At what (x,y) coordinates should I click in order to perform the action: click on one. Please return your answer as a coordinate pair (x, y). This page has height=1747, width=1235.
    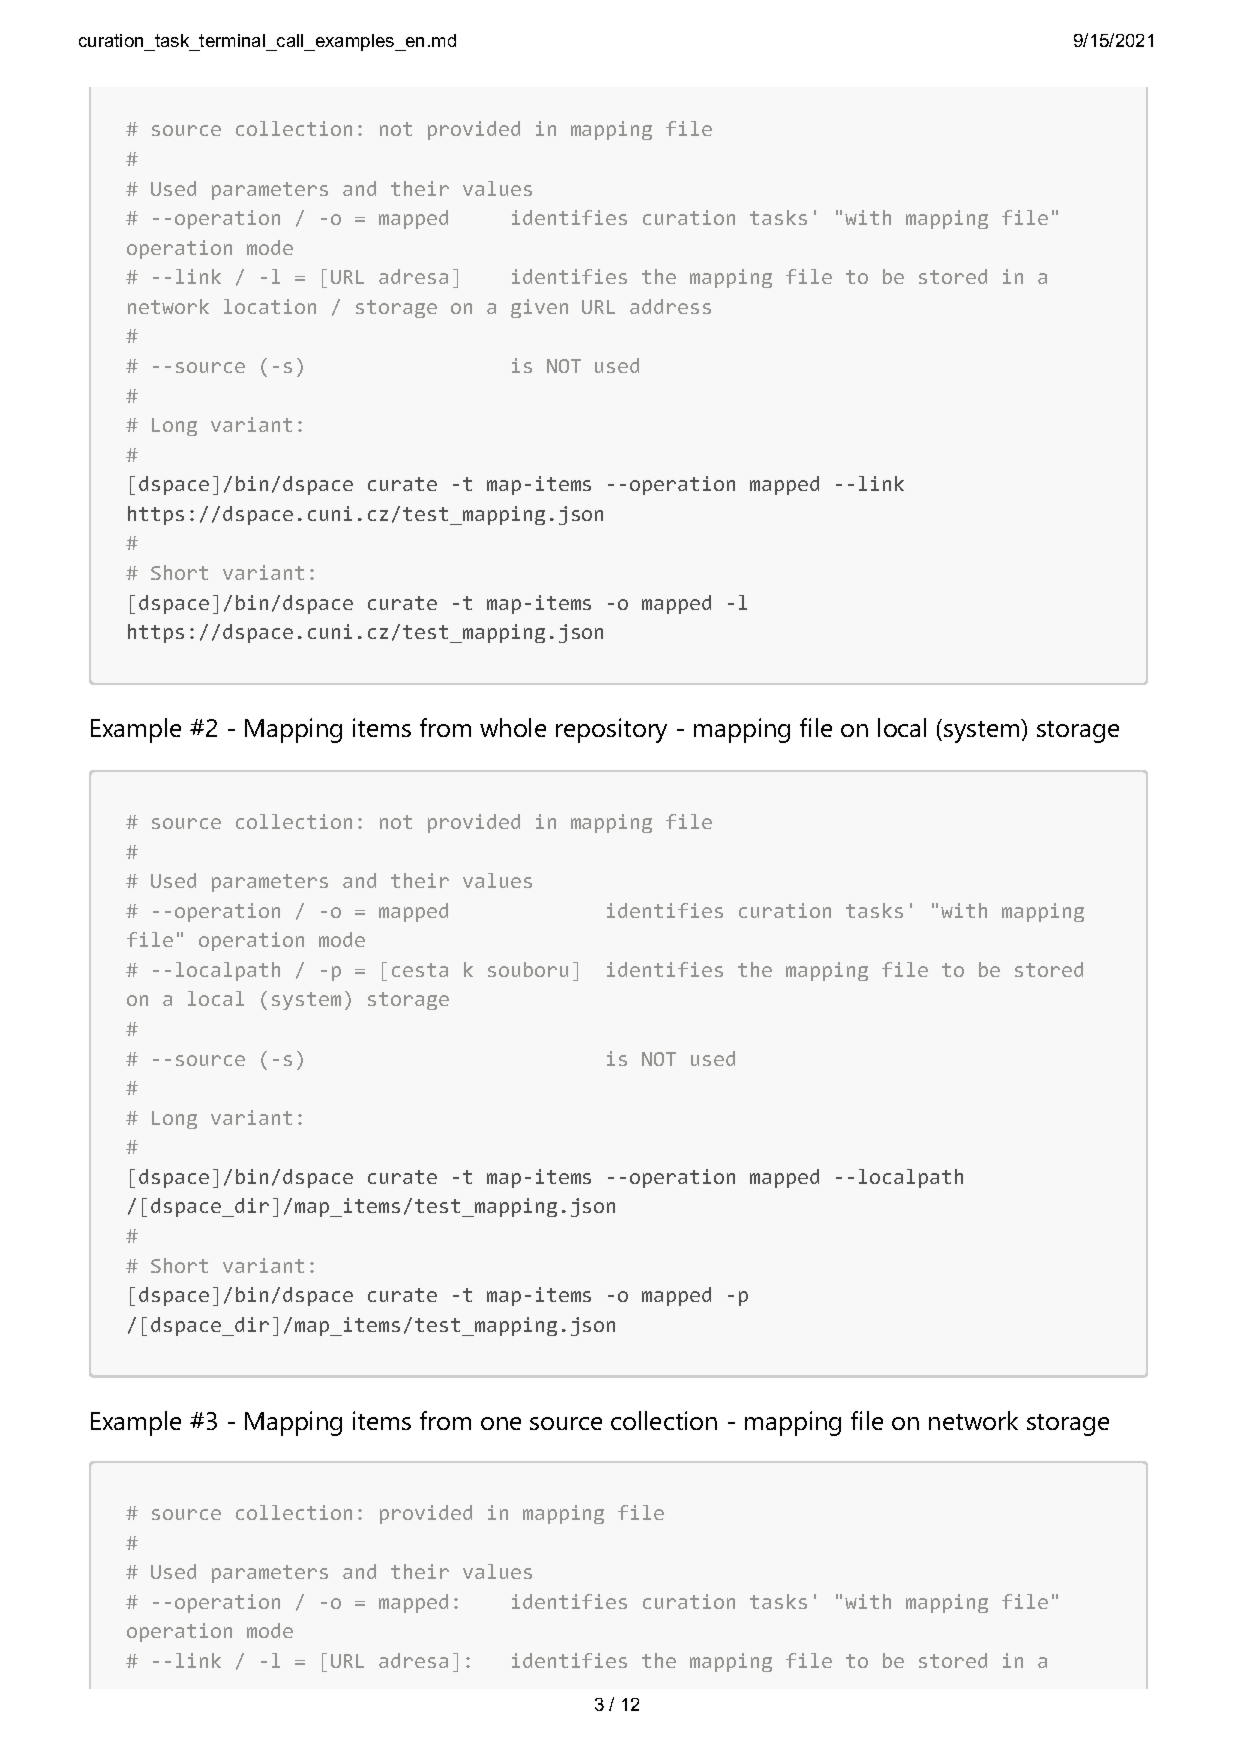
    Looking at the image, I should click on (501, 1423).
